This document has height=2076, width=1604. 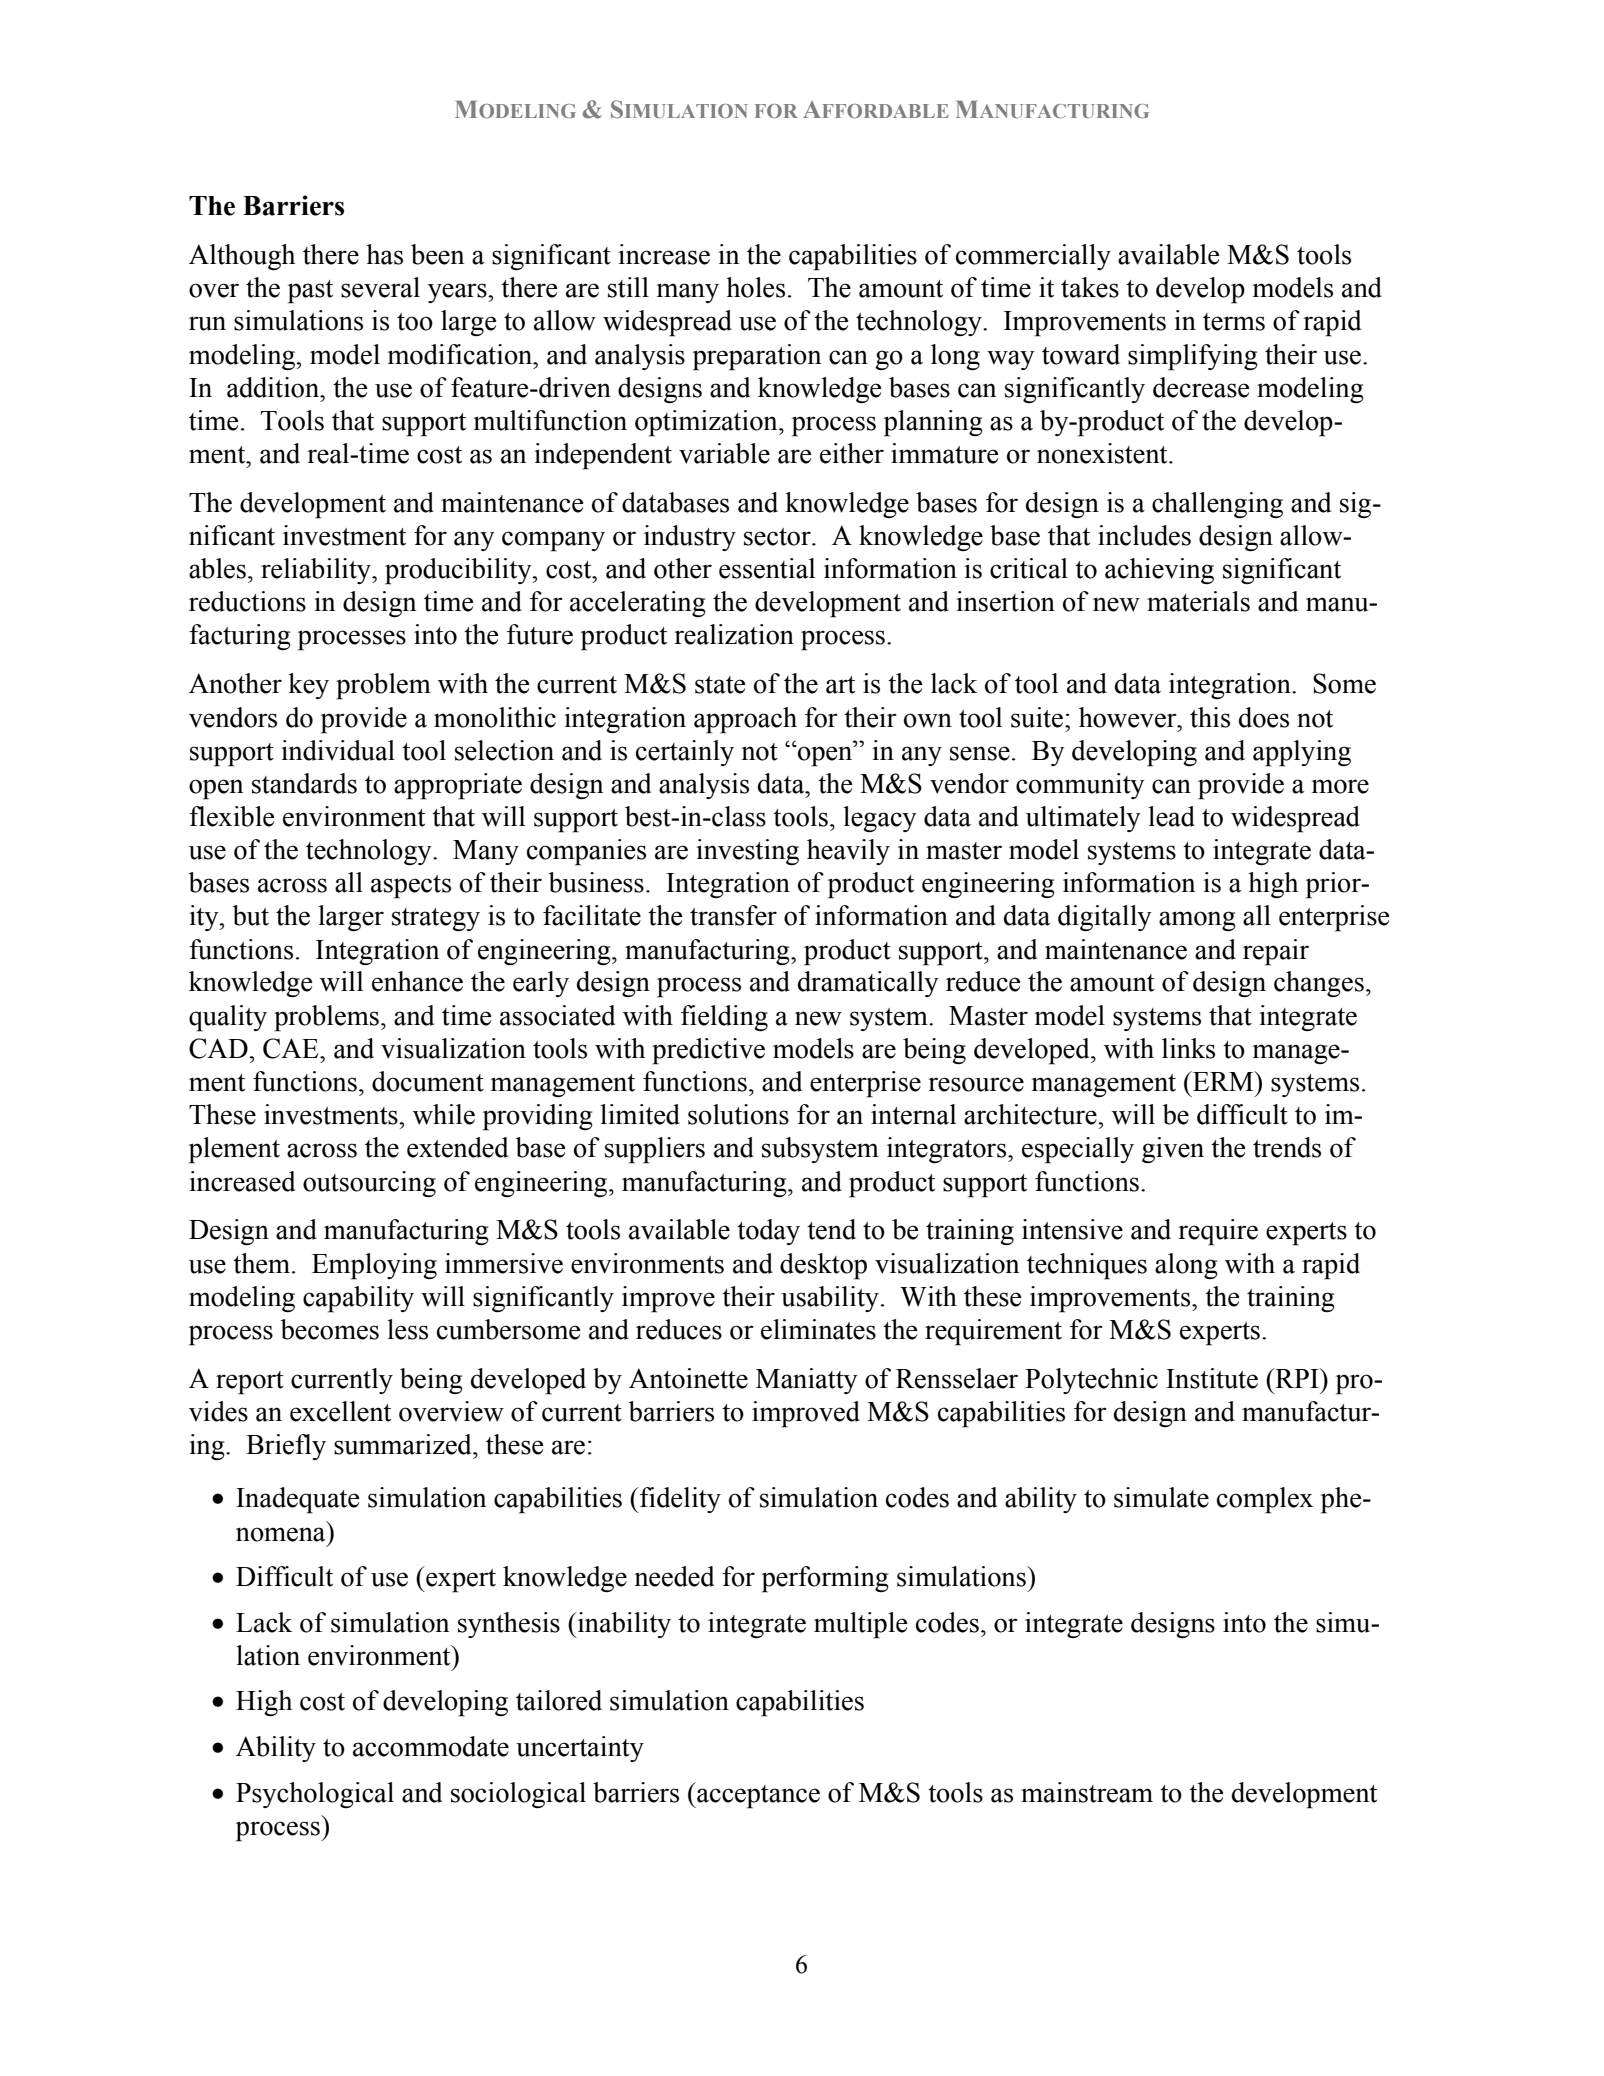 I want to click on links, so click(x=1188, y=1048).
